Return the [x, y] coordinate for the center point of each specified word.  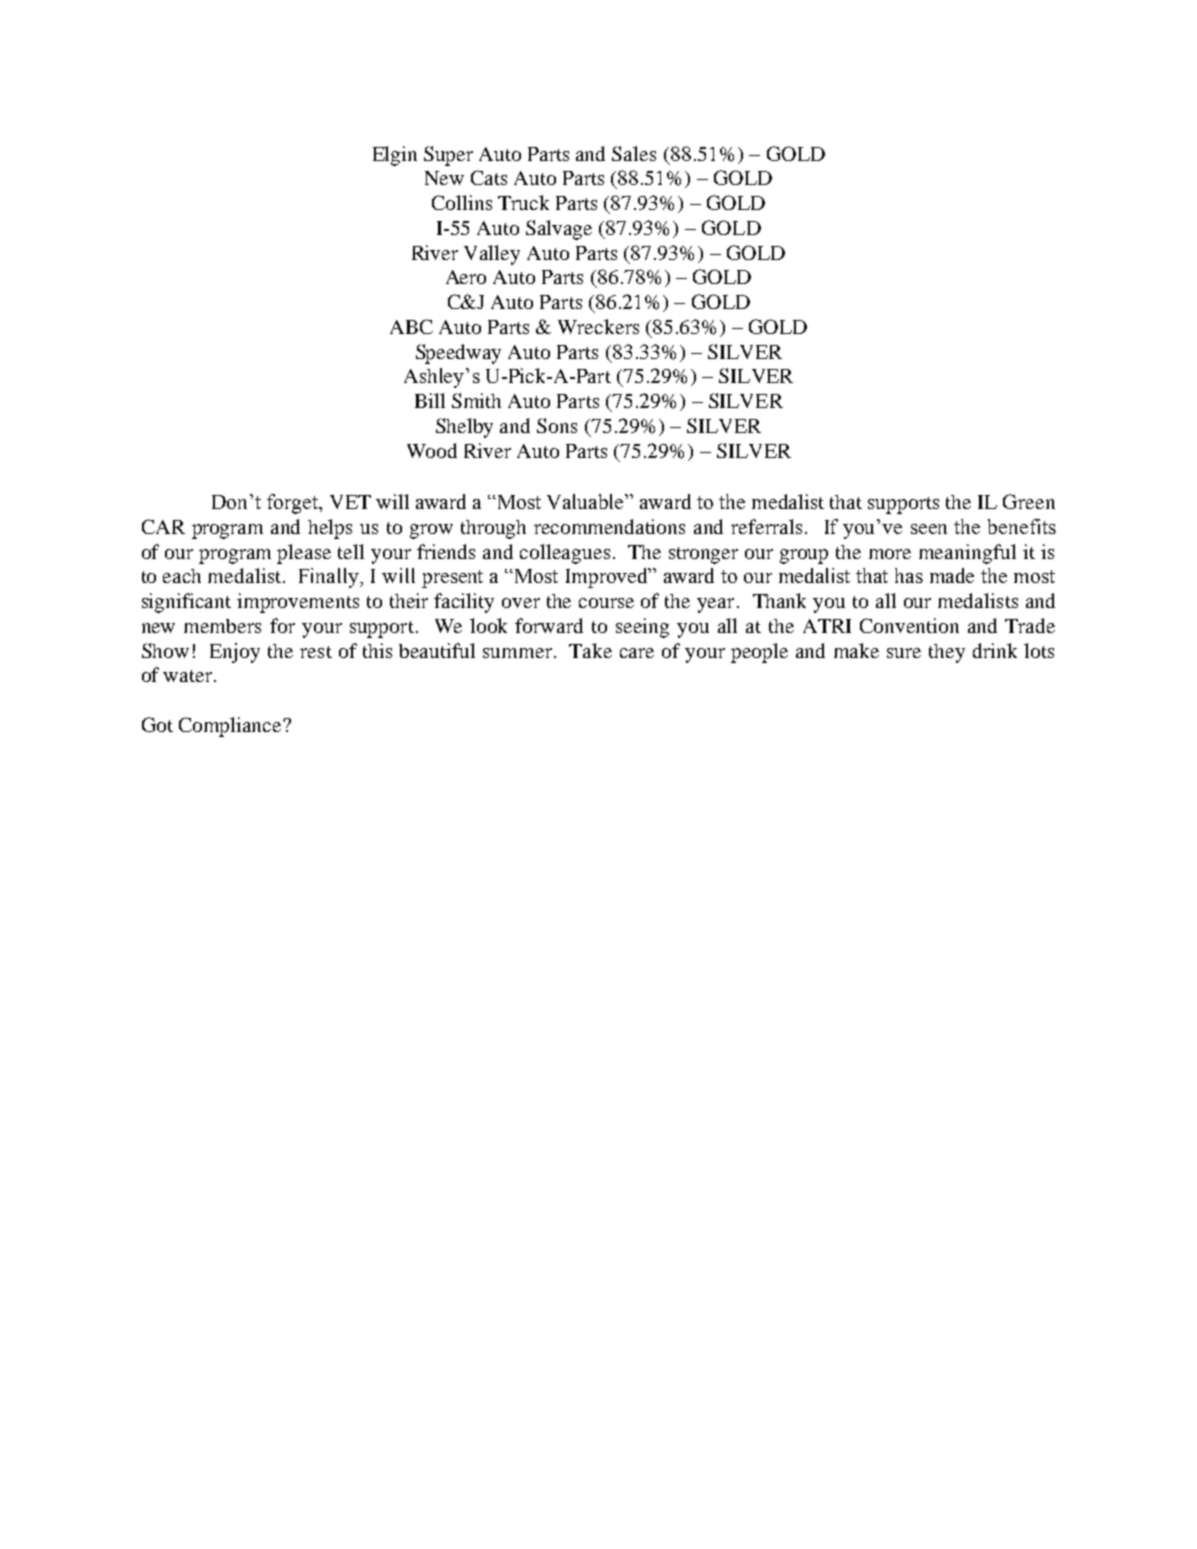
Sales [634, 153]
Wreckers [598, 326]
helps [330, 529]
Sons [557, 425]
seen [929, 529]
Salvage [559, 230]
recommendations [609, 526]
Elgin [395, 156]
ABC [411, 326]
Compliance [231, 727]
